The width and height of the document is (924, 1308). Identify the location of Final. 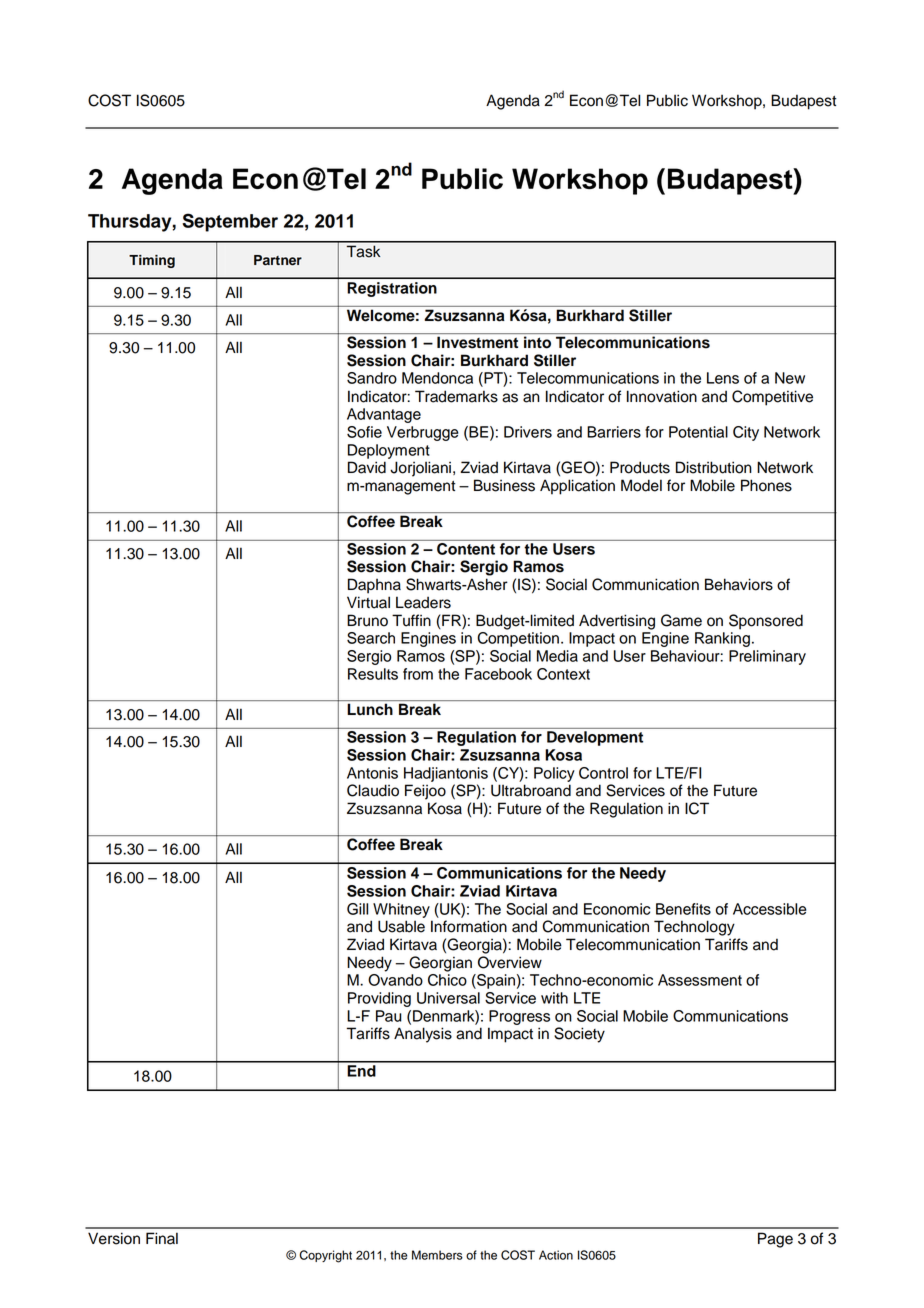
(162, 1238).
